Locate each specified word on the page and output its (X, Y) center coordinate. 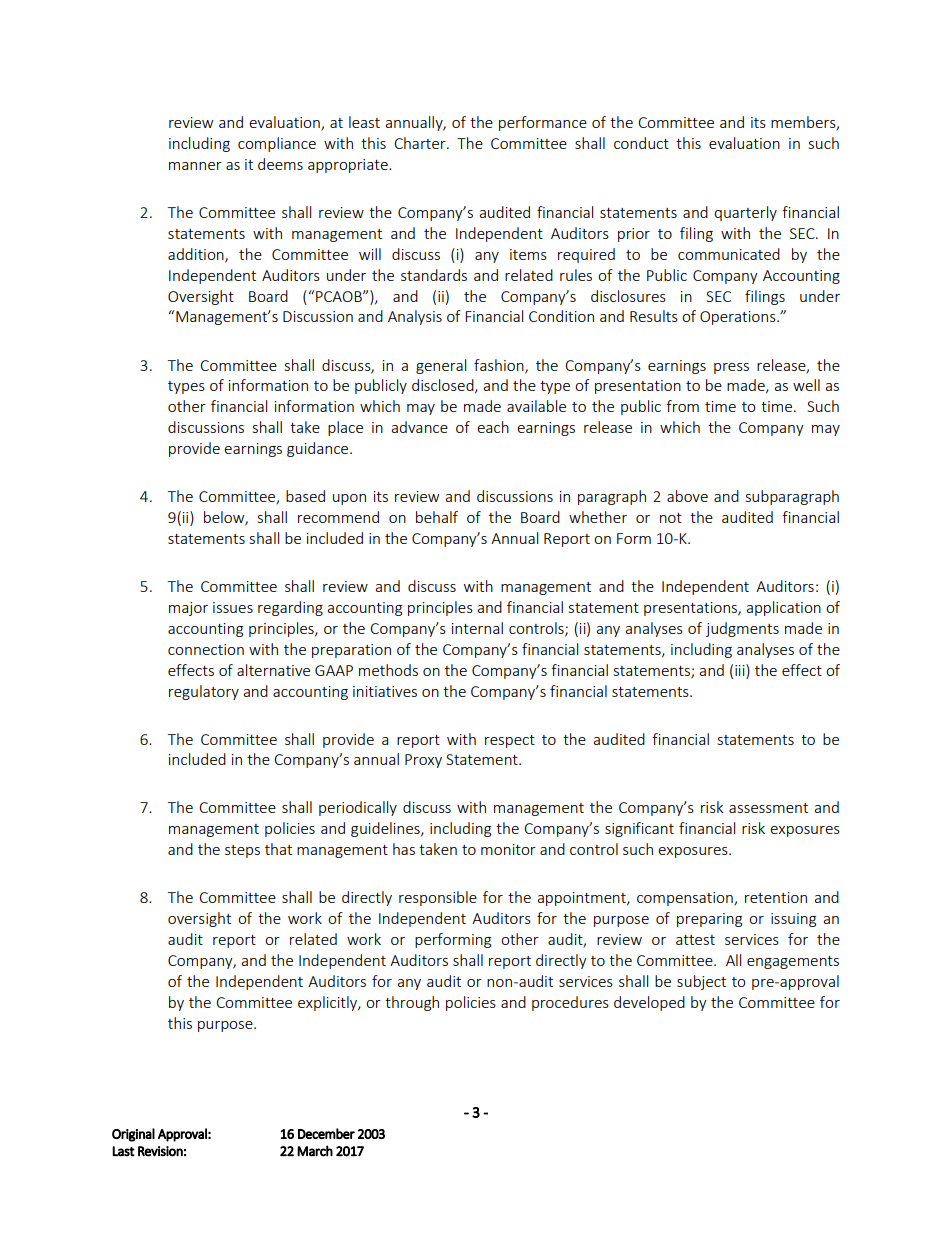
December (326, 1133)
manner (195, 166)
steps (242, 851)
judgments (742, 629)
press (731, 368)
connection (206, 649)
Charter (421, 143)
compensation (686, 899)
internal (477, 628)
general (441, 366)
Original (133, 1135)
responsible (438, 898)
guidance (319, 449)
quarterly (745, 213)
